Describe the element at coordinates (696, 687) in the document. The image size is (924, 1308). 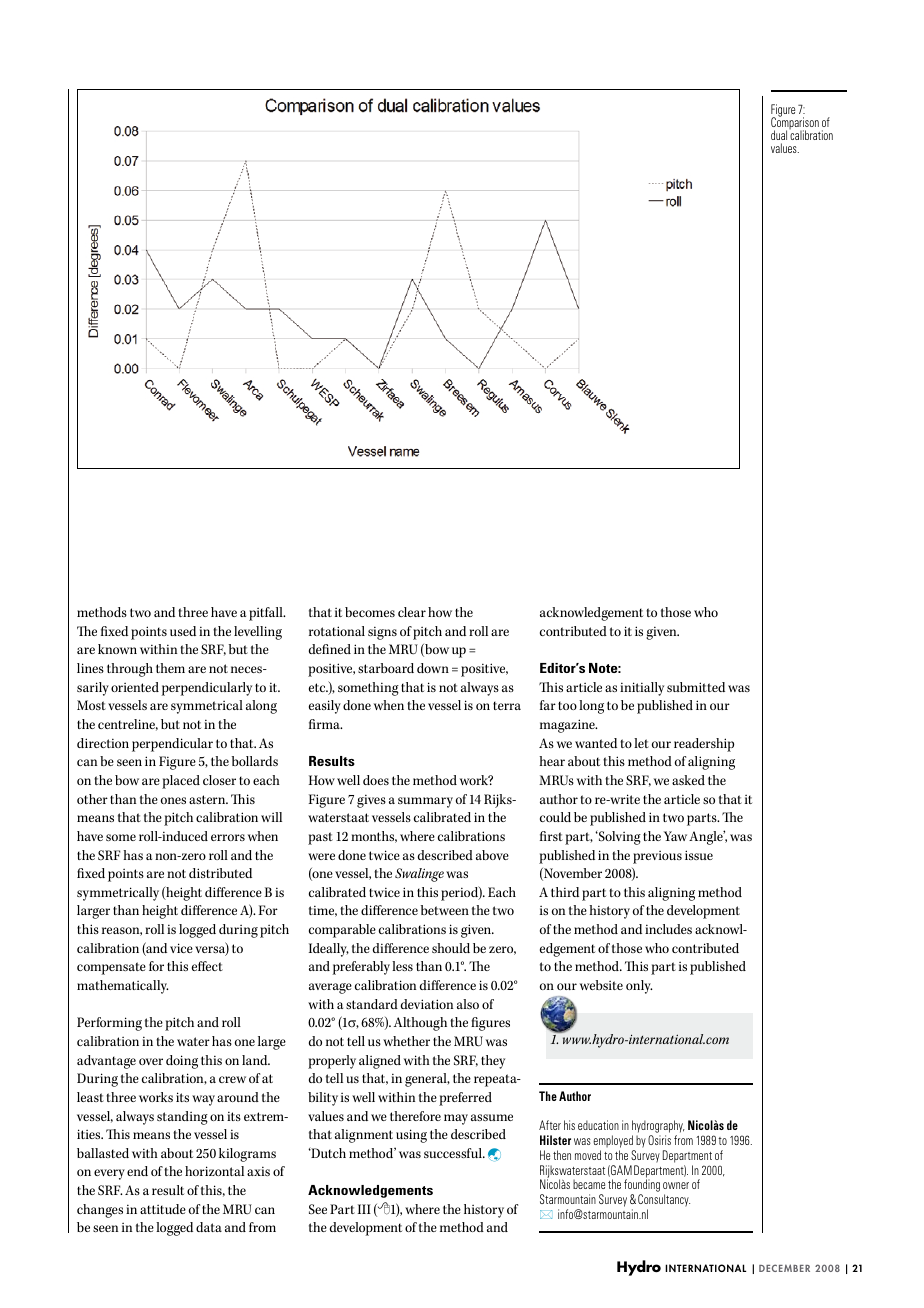
I see `submitted` at that location.
